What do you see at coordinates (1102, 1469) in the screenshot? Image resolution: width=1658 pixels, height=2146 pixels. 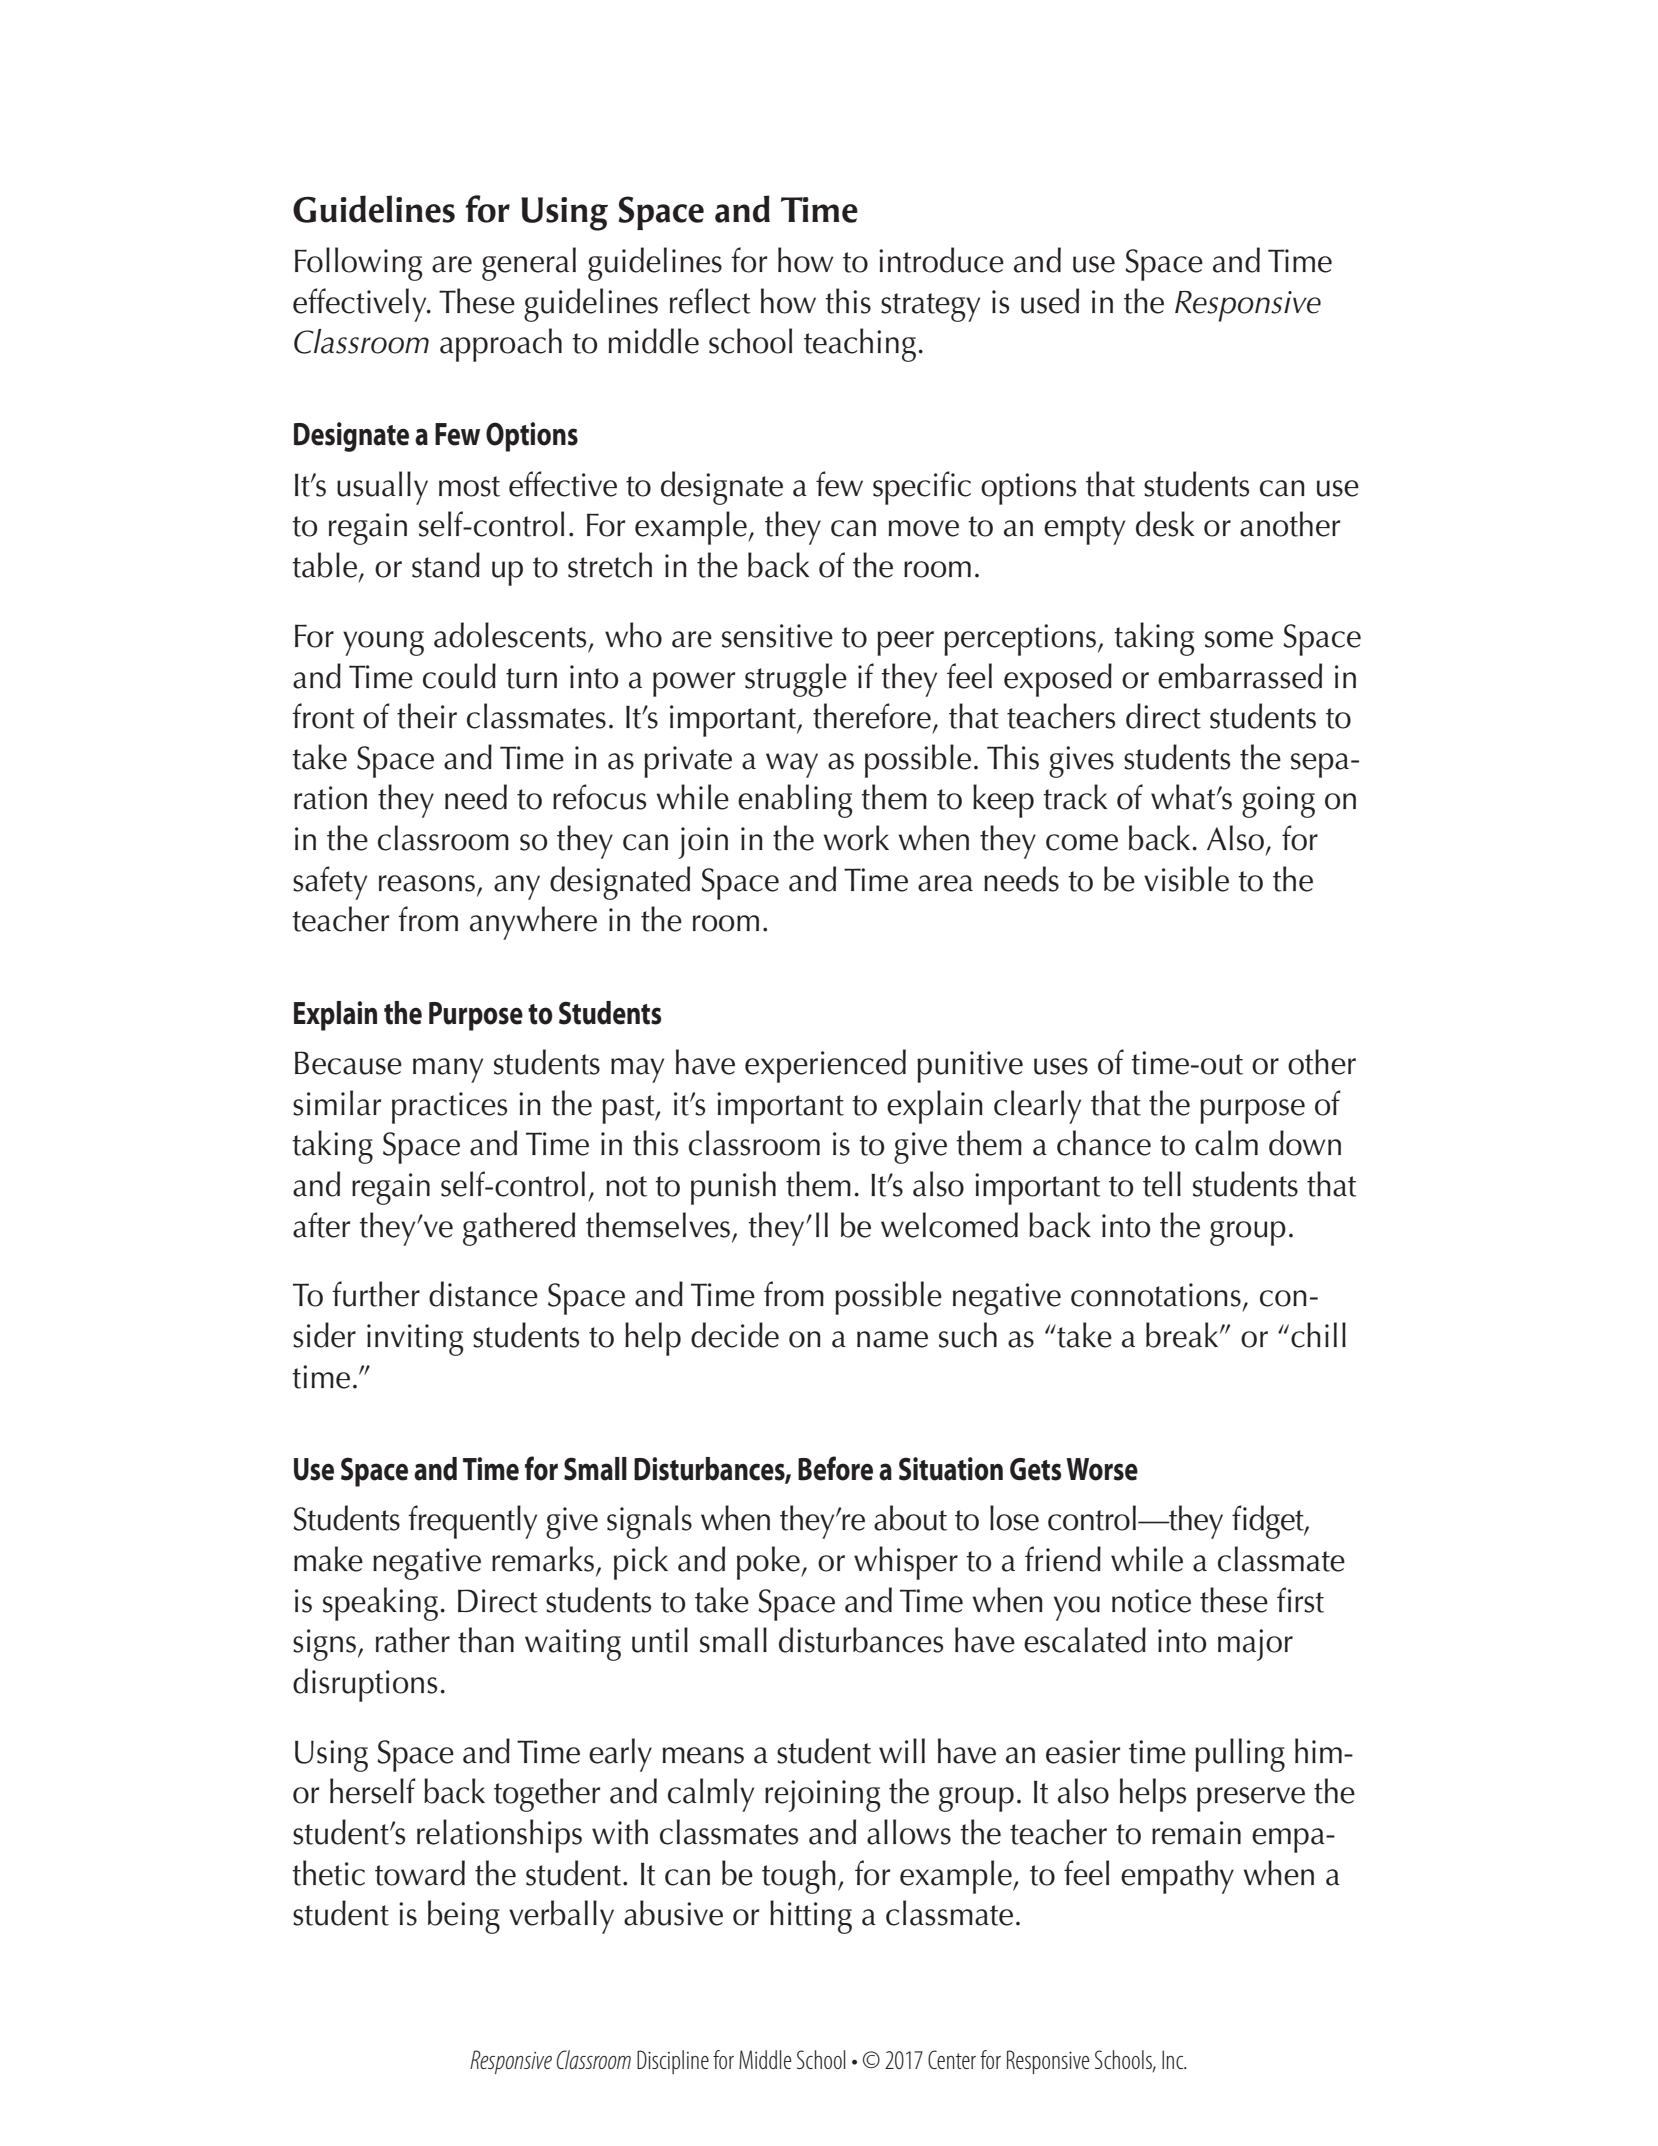 I see `Worse` at bounding box center [1102, 1469].
